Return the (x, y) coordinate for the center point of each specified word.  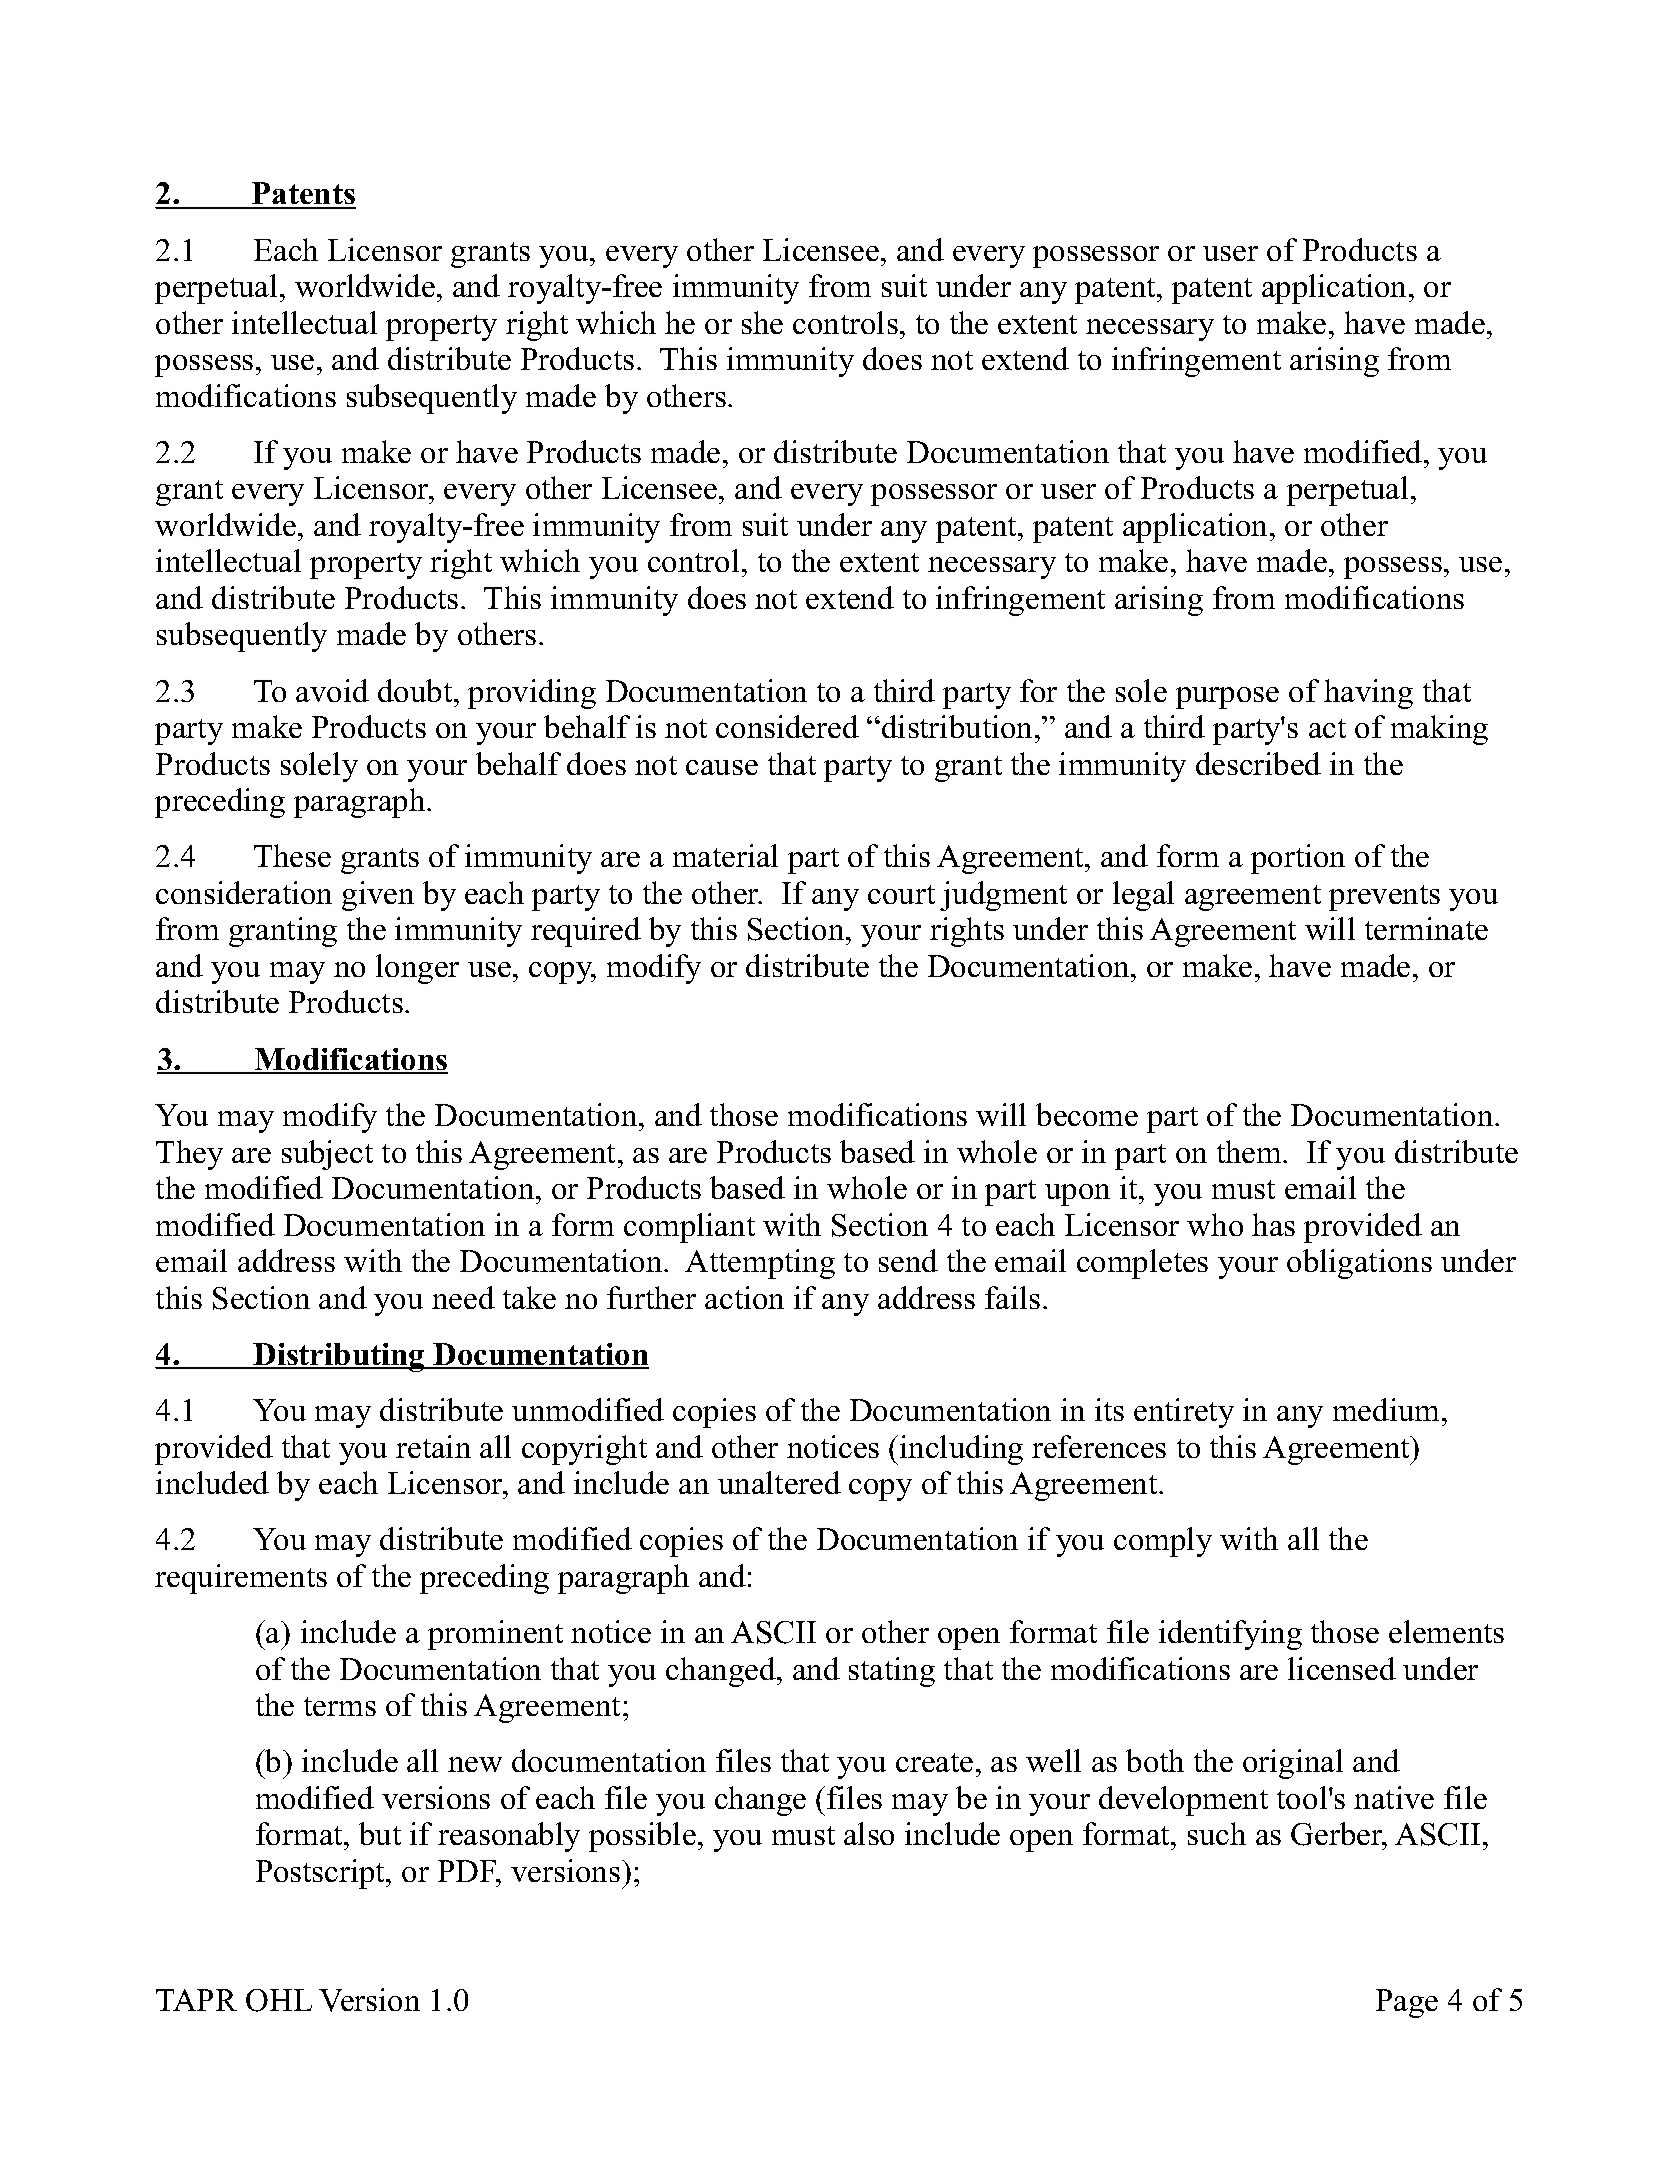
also (869, 1833)
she (762, 322)
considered (787, 726)
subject (327, 1155)
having (1368, 694)
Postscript (321, 1874)
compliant (689, 1228)
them (1250, 1151)
